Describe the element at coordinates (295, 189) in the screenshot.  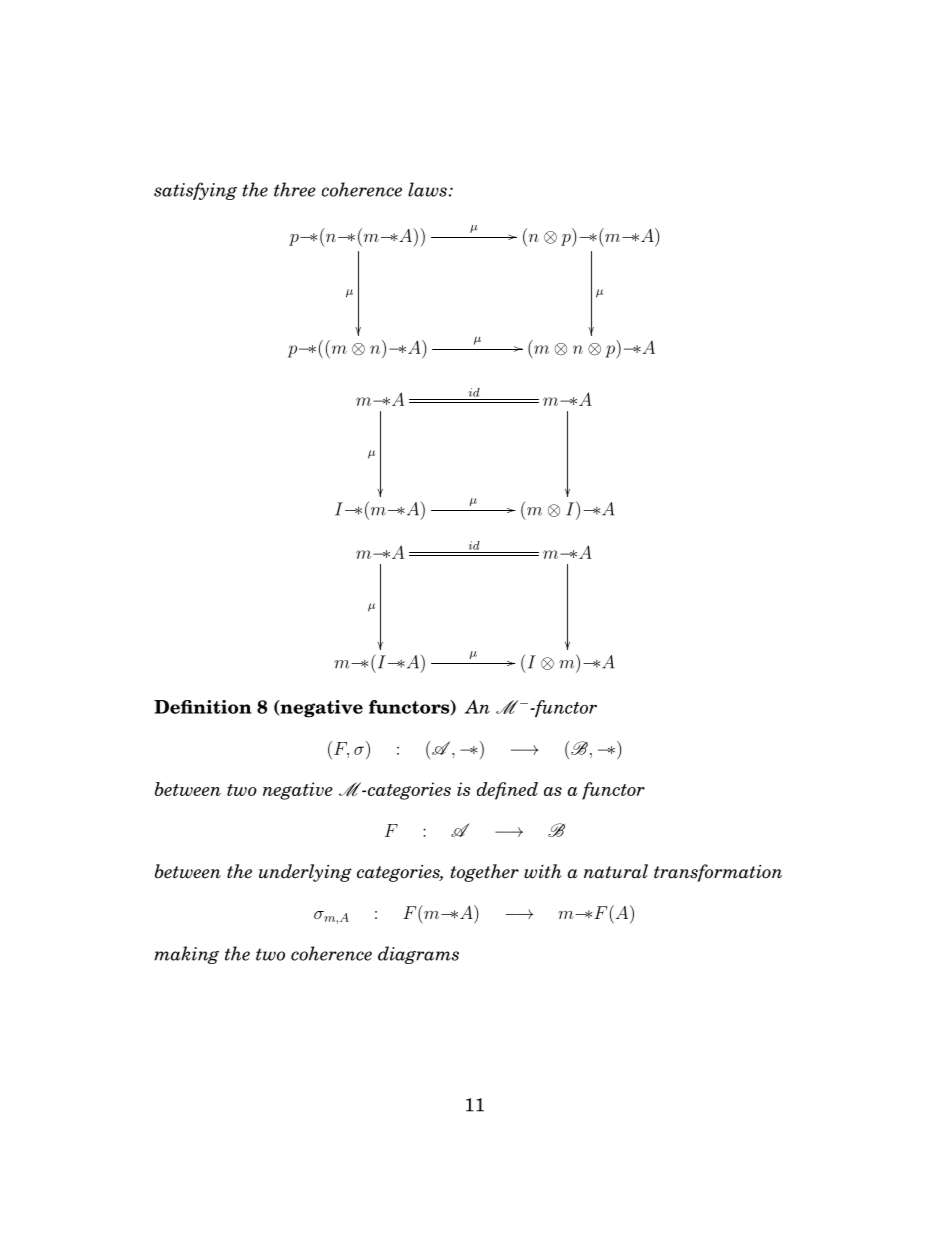
I see `three` at that location.
